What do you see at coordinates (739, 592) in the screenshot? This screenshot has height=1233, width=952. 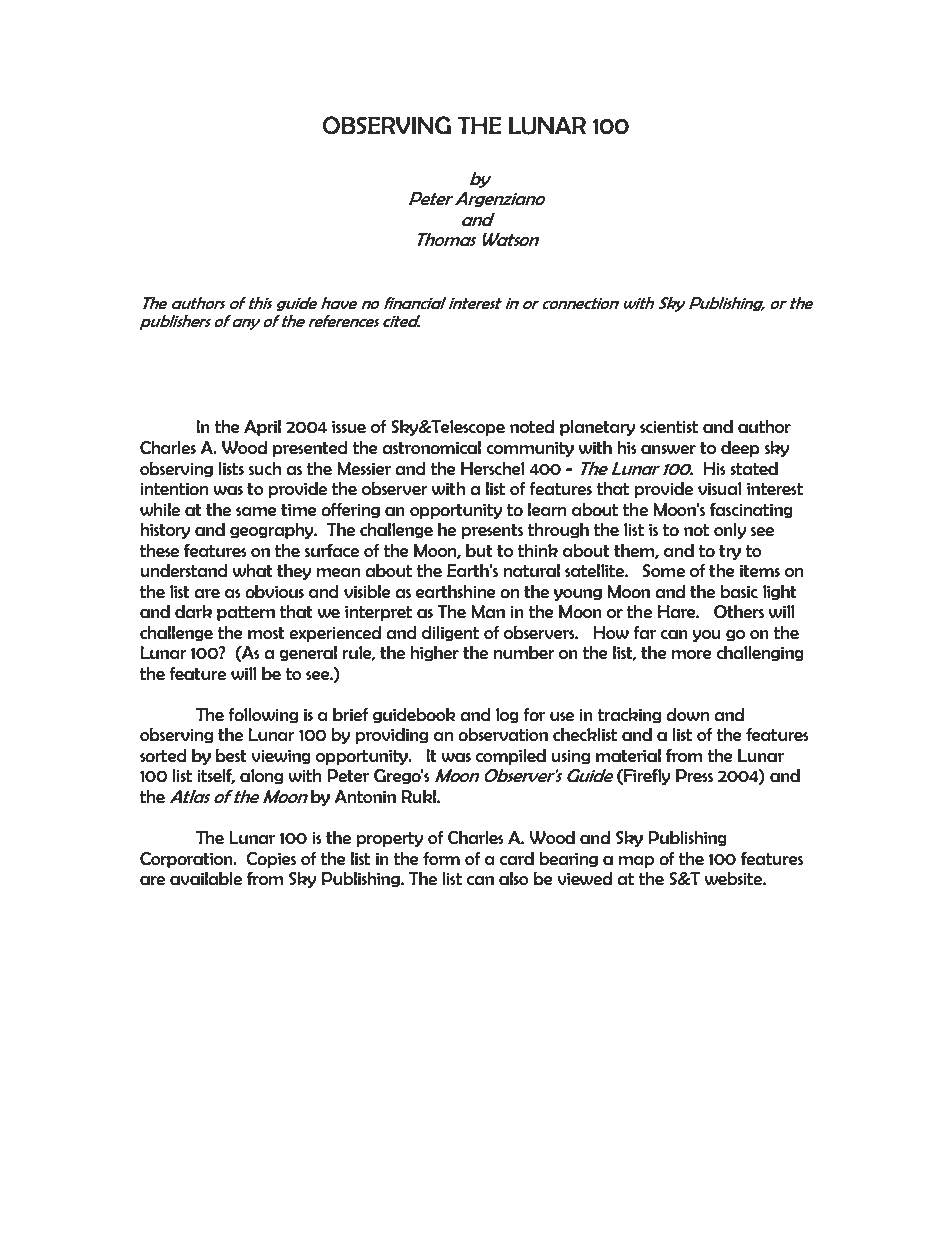 I see `basic` at bounding box center [739, 592].
